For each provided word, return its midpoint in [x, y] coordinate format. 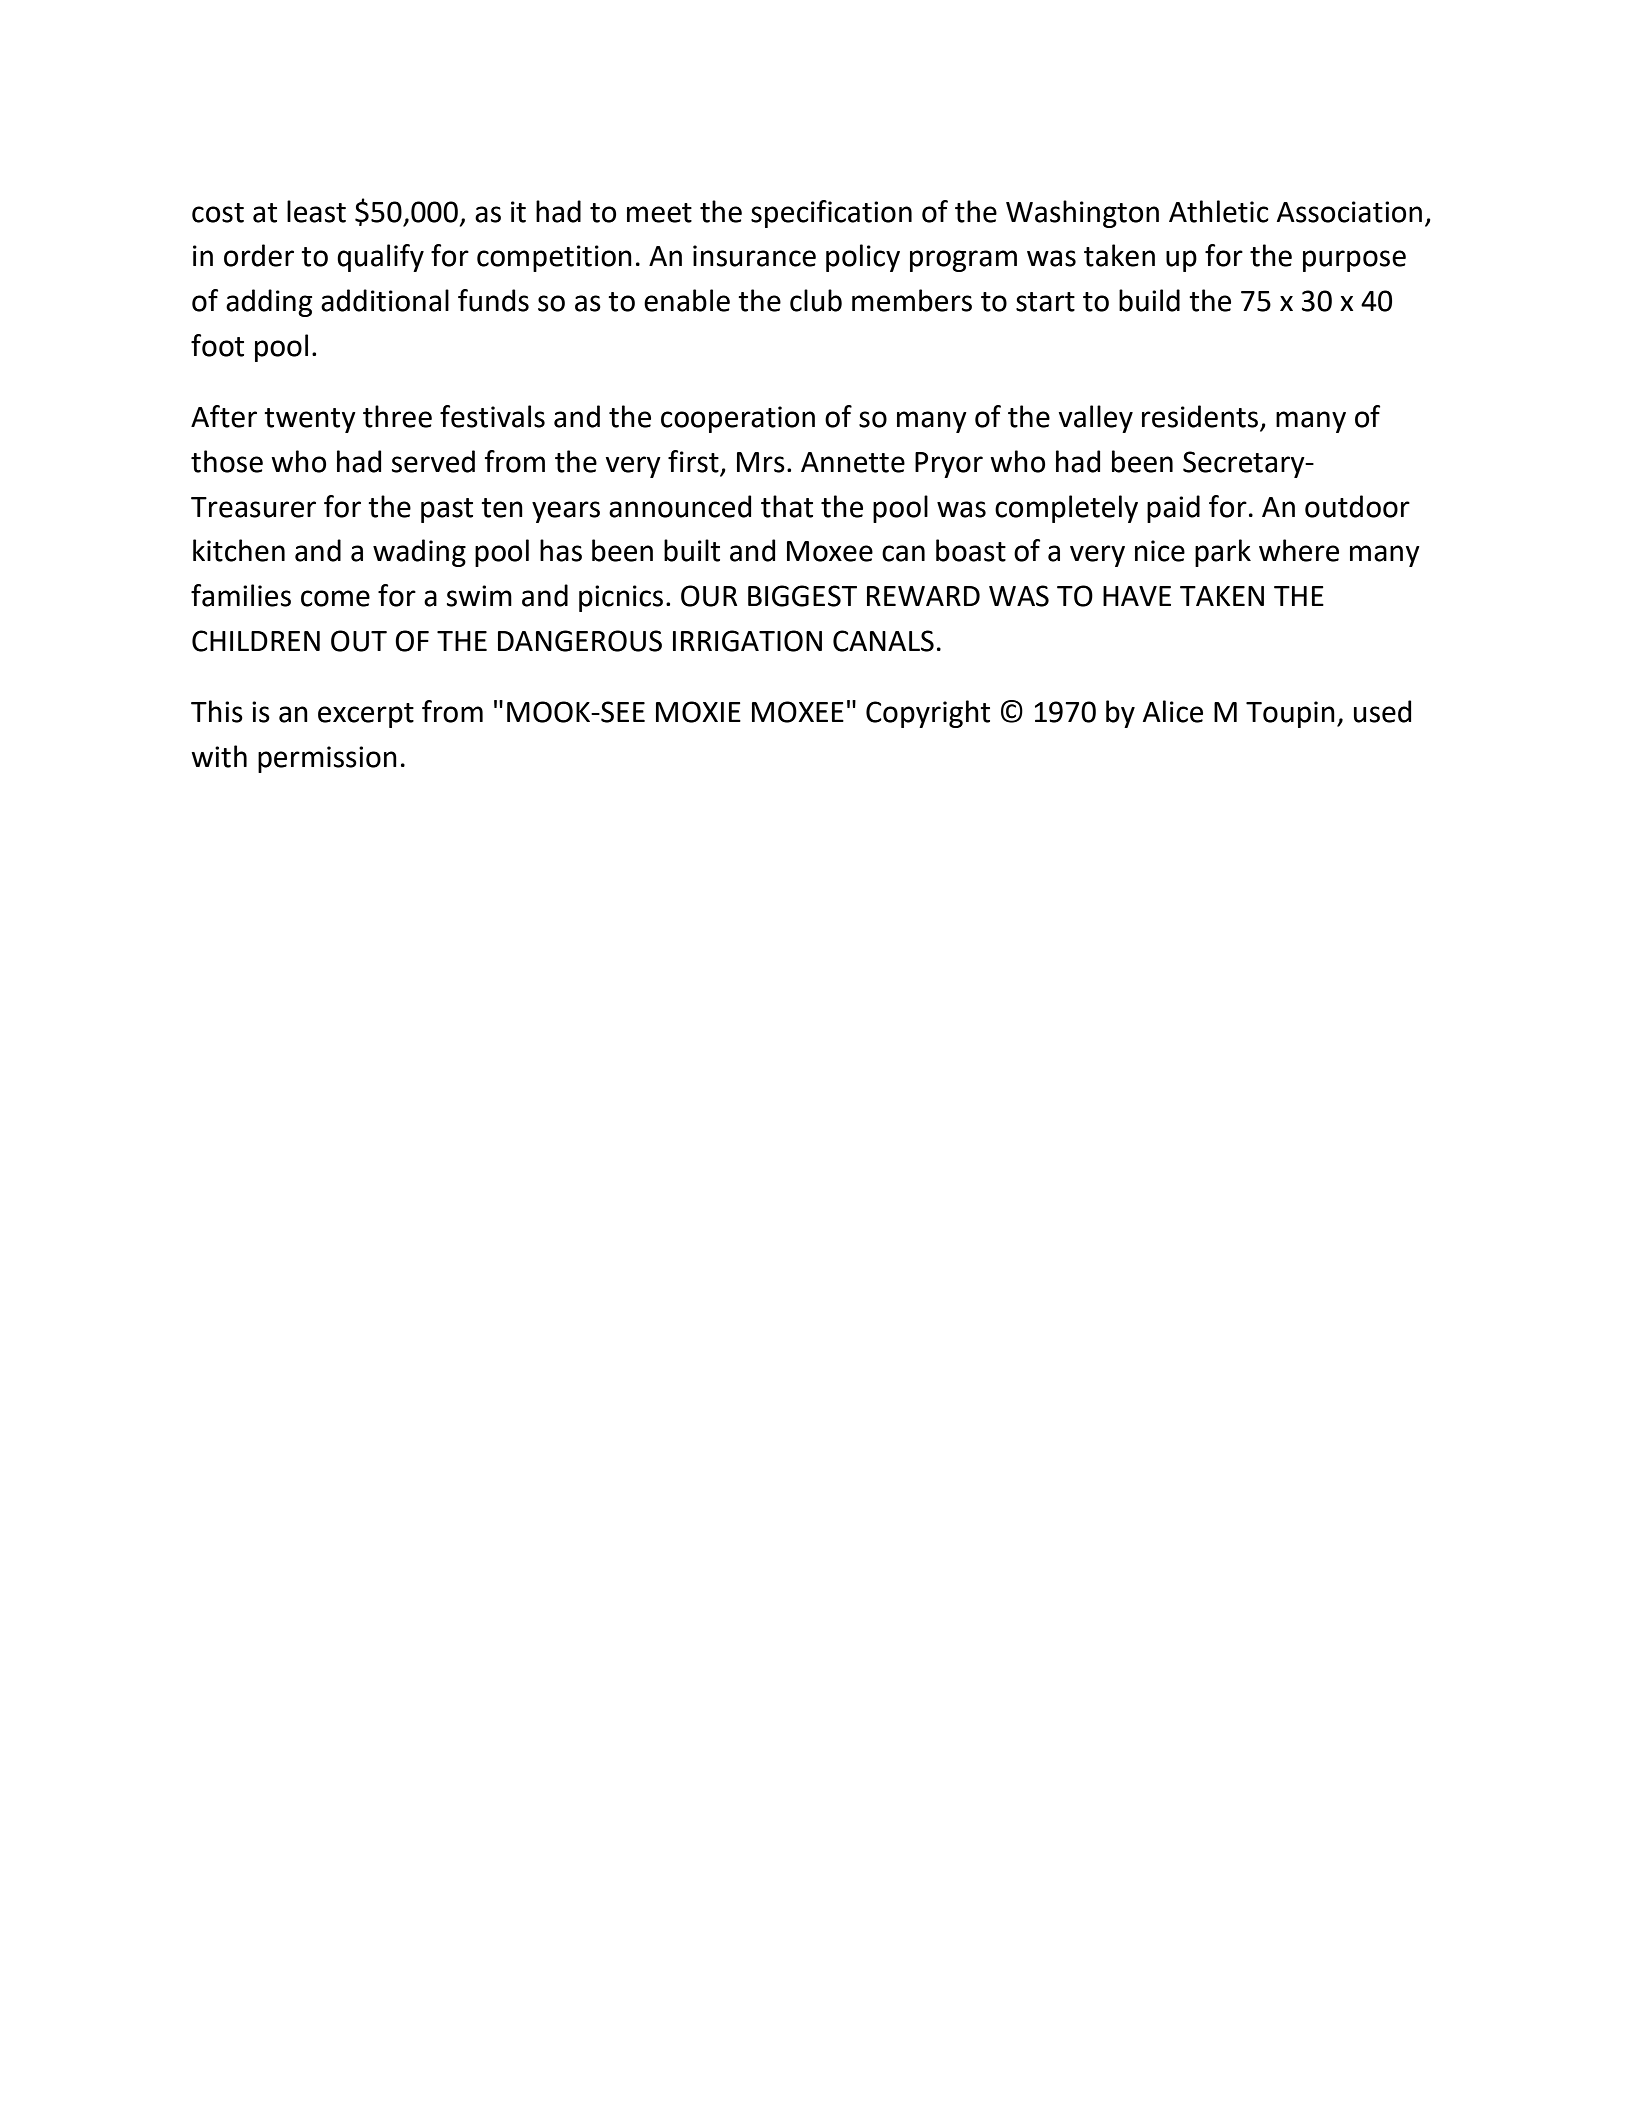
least [316, 211]
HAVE [1137, 596]
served [433, 461]
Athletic [1219, 211]
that [787, 506]
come [335, 598]
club [816, 300]
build [1149, 300]
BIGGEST [802, 596]
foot [217, 345]
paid [1173, 509]
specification [831, 214]
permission [327, 759]
